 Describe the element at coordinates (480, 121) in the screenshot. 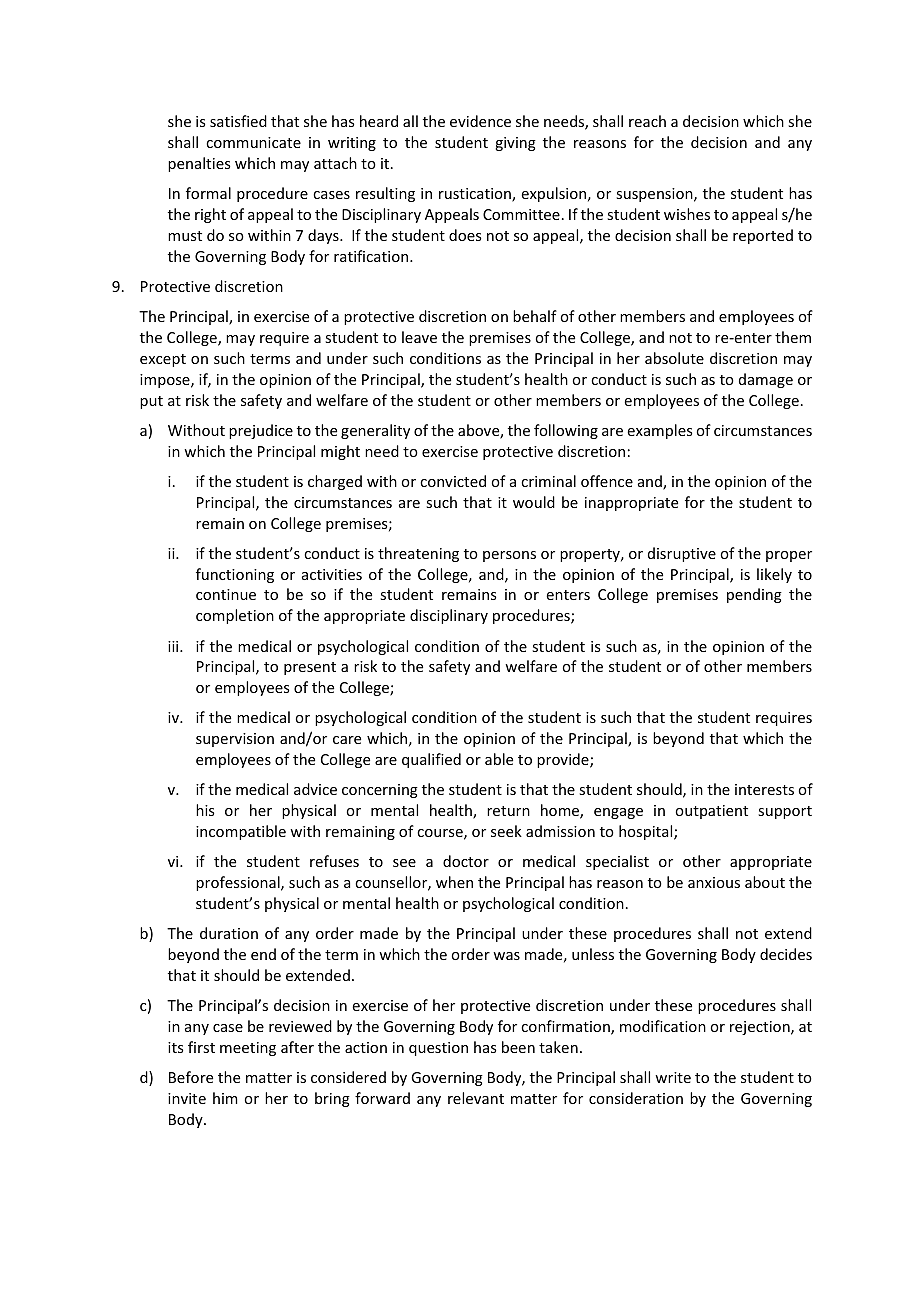

I see `evidence` at that location.
